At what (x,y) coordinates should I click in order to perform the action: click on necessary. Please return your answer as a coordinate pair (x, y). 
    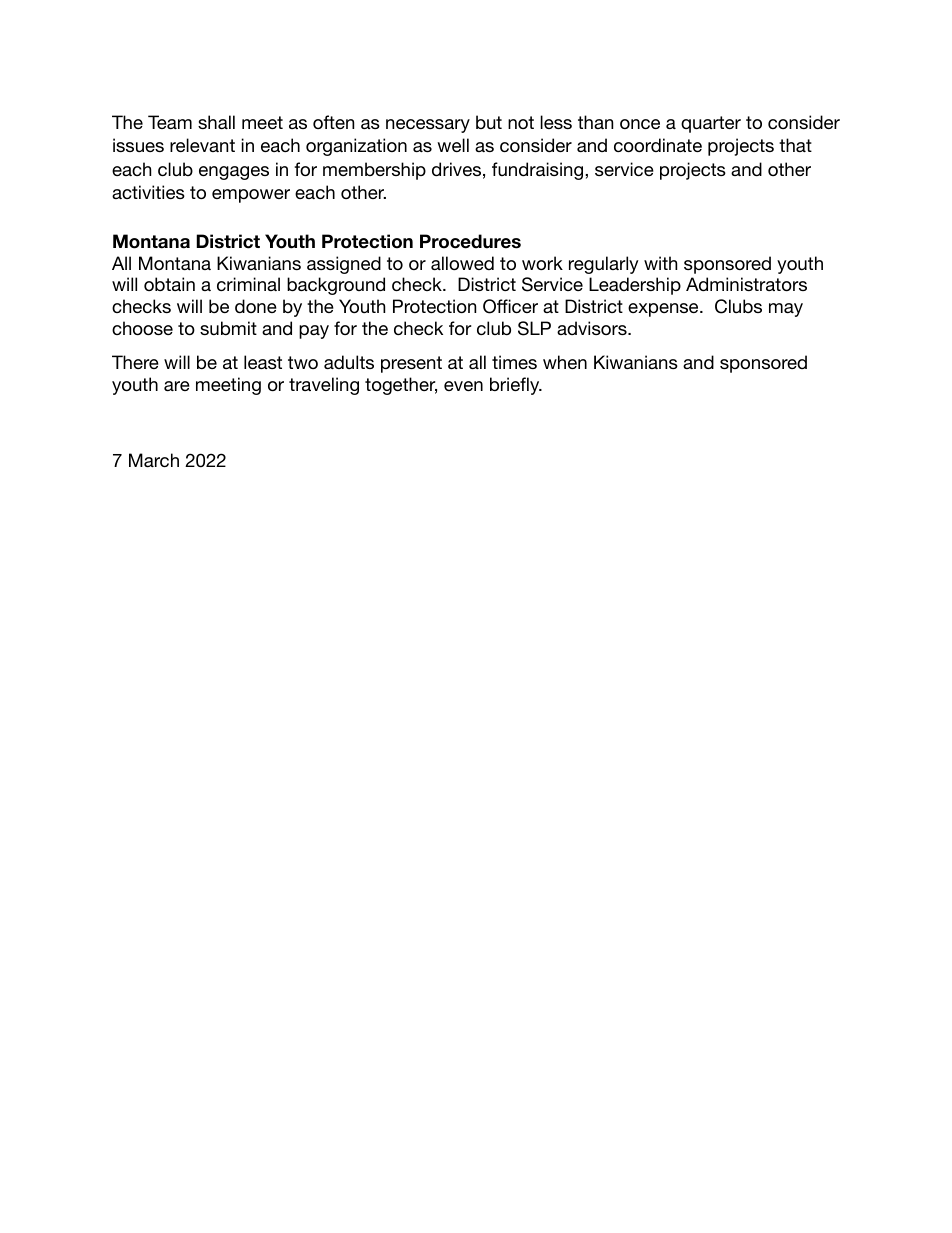
    Looking at the image, I should click on (428, 126).
